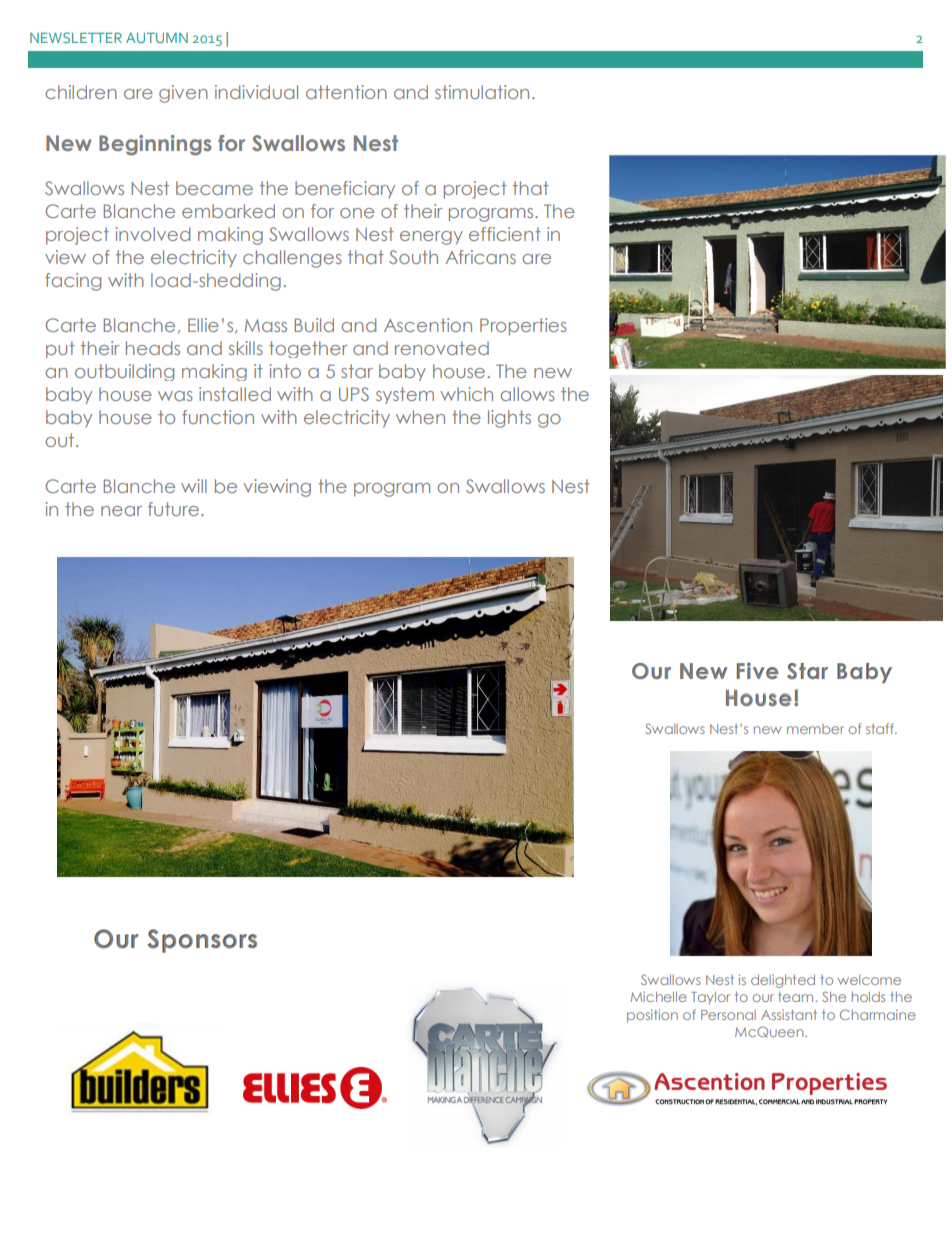 This image has height=1233, width=952. I want to click on position, so click(652, 1016).
